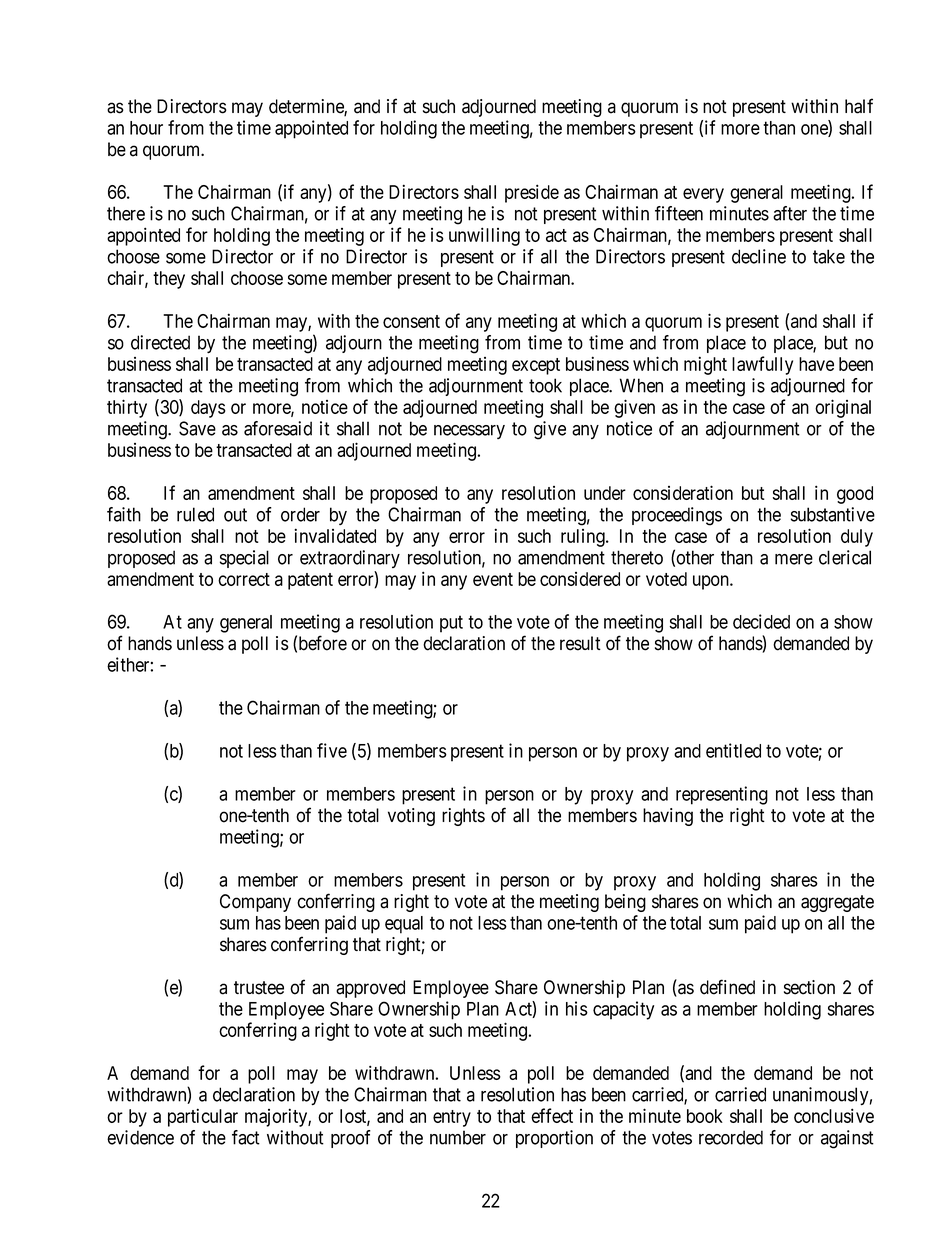 The image size is (952, 1233). I want to click on particular, so click(203, 1117).
